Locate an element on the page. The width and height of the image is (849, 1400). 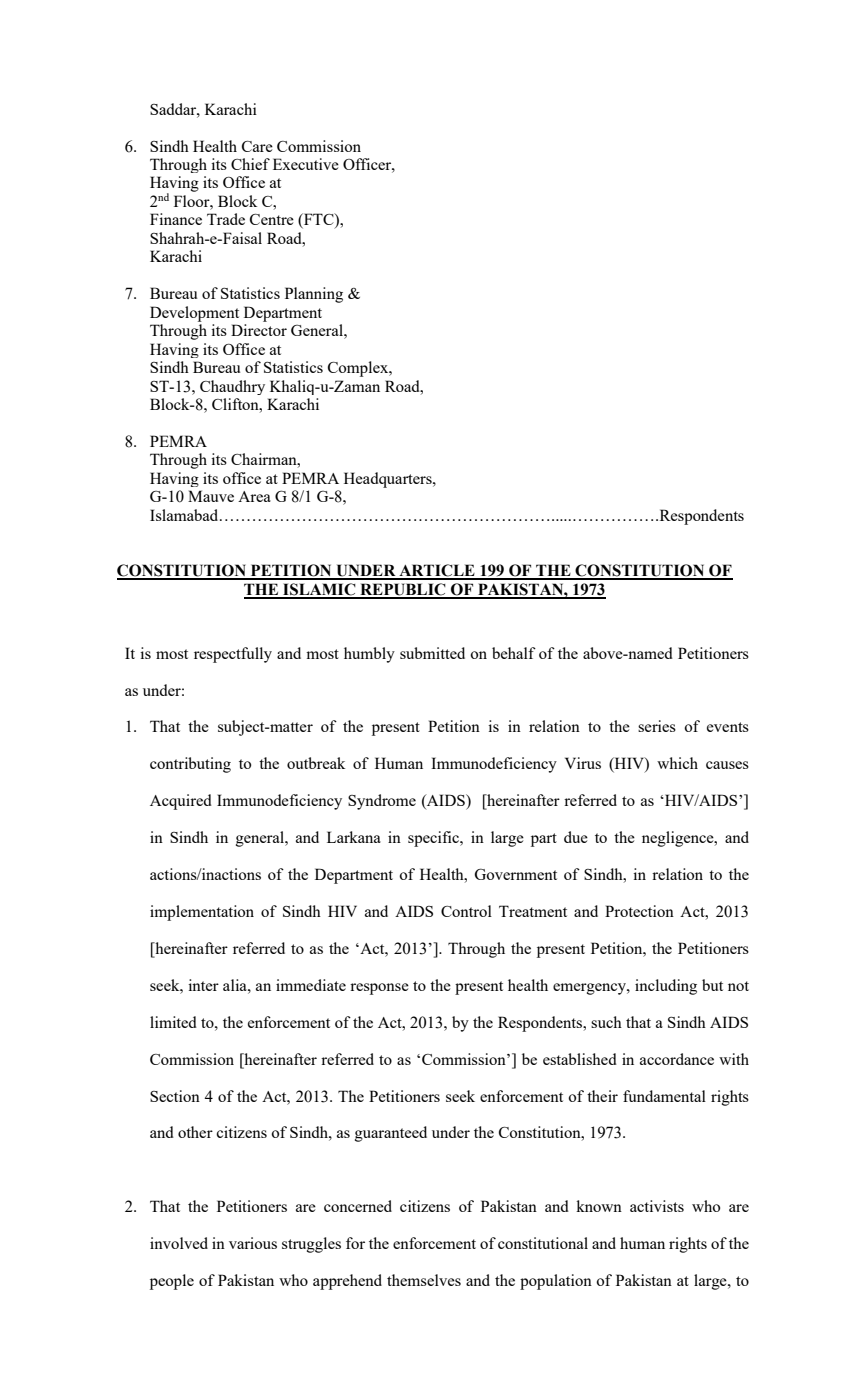
submitted is located at coordinates (432, 653).
